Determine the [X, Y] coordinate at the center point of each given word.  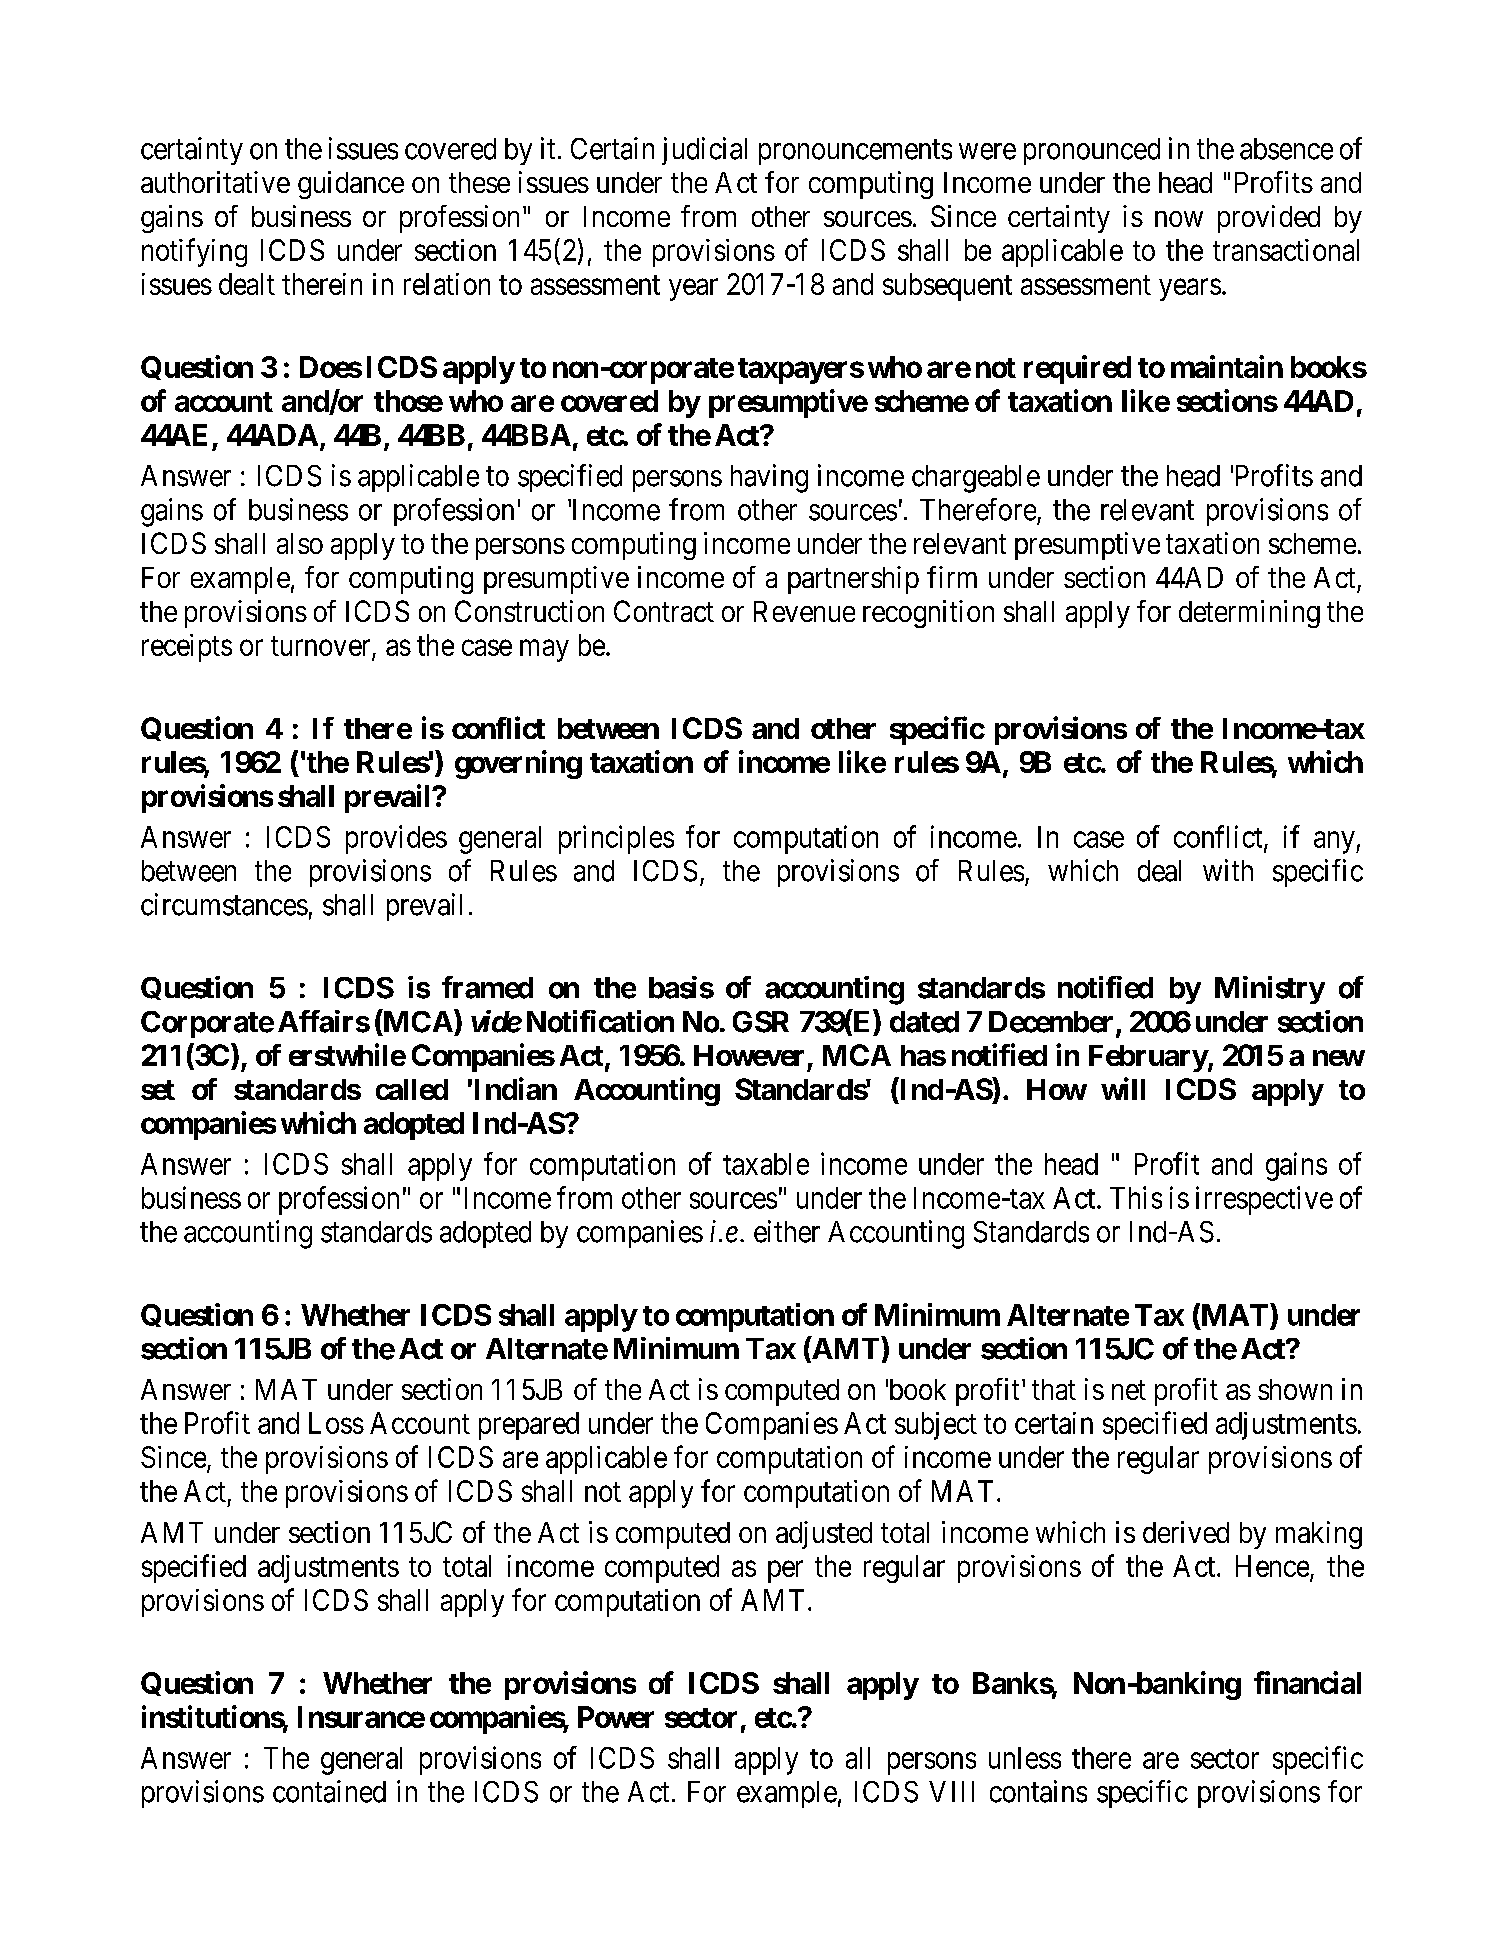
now [1179, 219]
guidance [351, 185]
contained [329, 1791]
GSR [761, 1022]
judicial [704, 151]
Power [616, 1717]
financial [1307, 1682]
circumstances [224, 904]
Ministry [1270, 990]
